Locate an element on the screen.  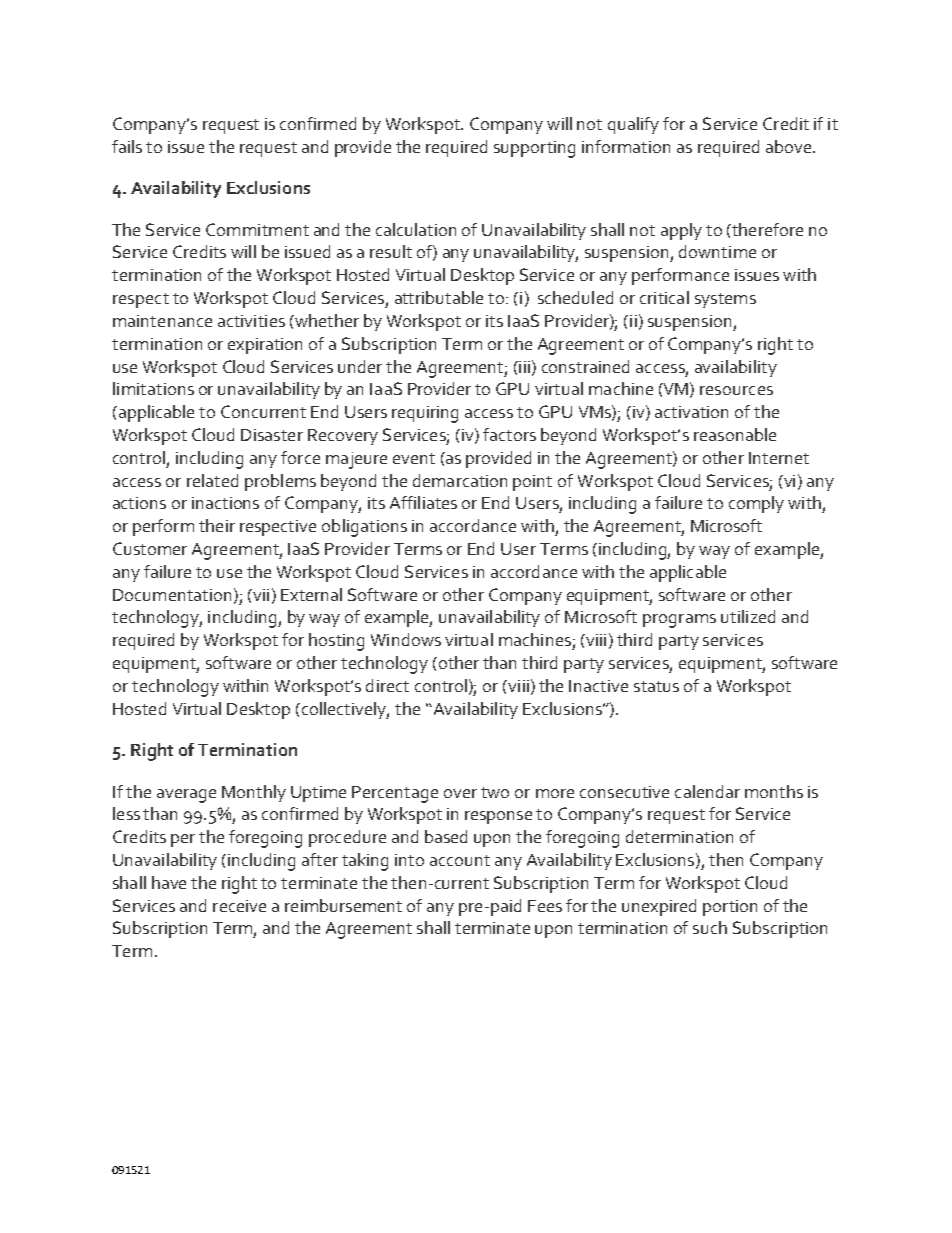
supporting is located at coordinates (534, 149).
